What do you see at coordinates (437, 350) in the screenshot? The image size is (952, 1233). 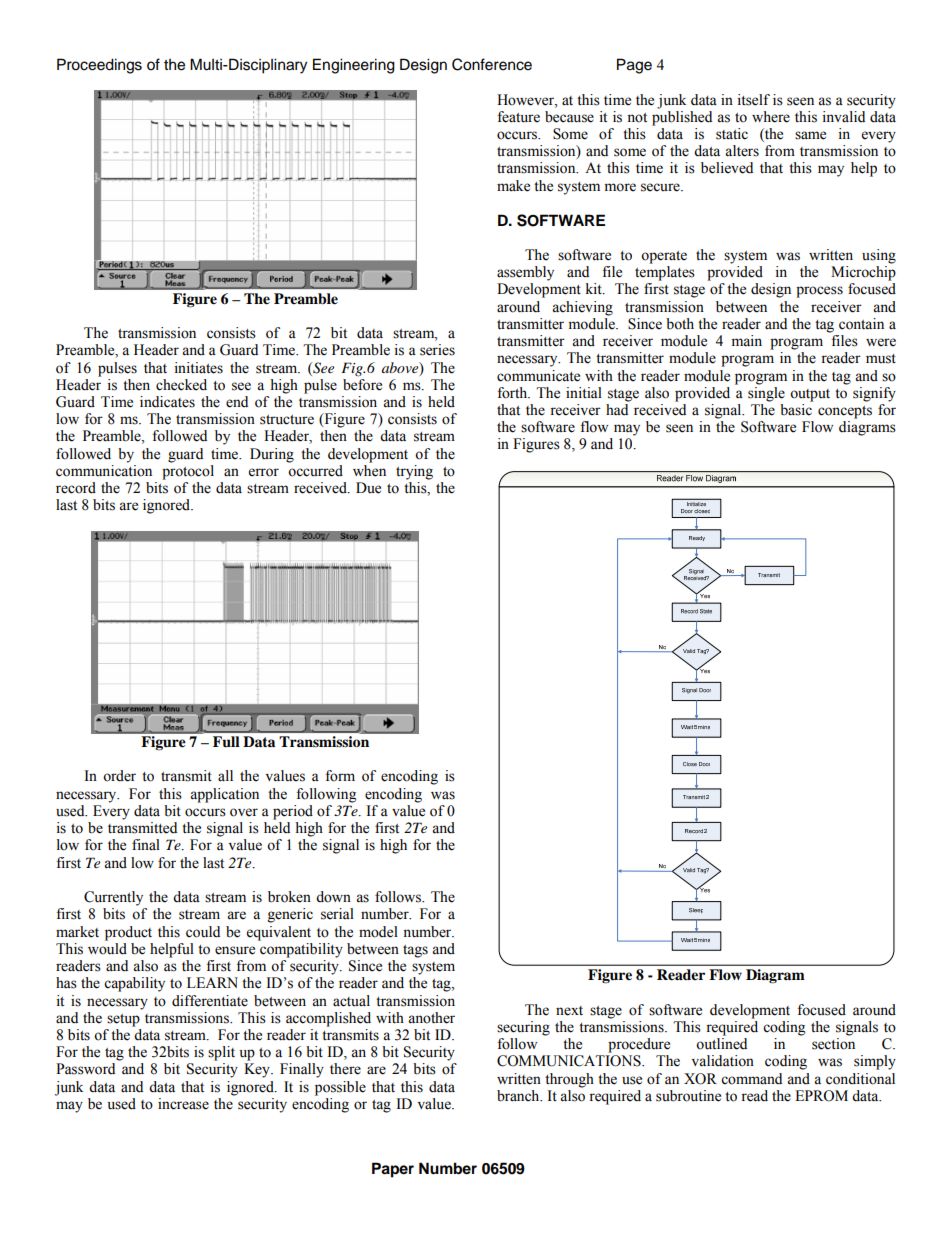 I see `series` at bounding box center [437, 350].
